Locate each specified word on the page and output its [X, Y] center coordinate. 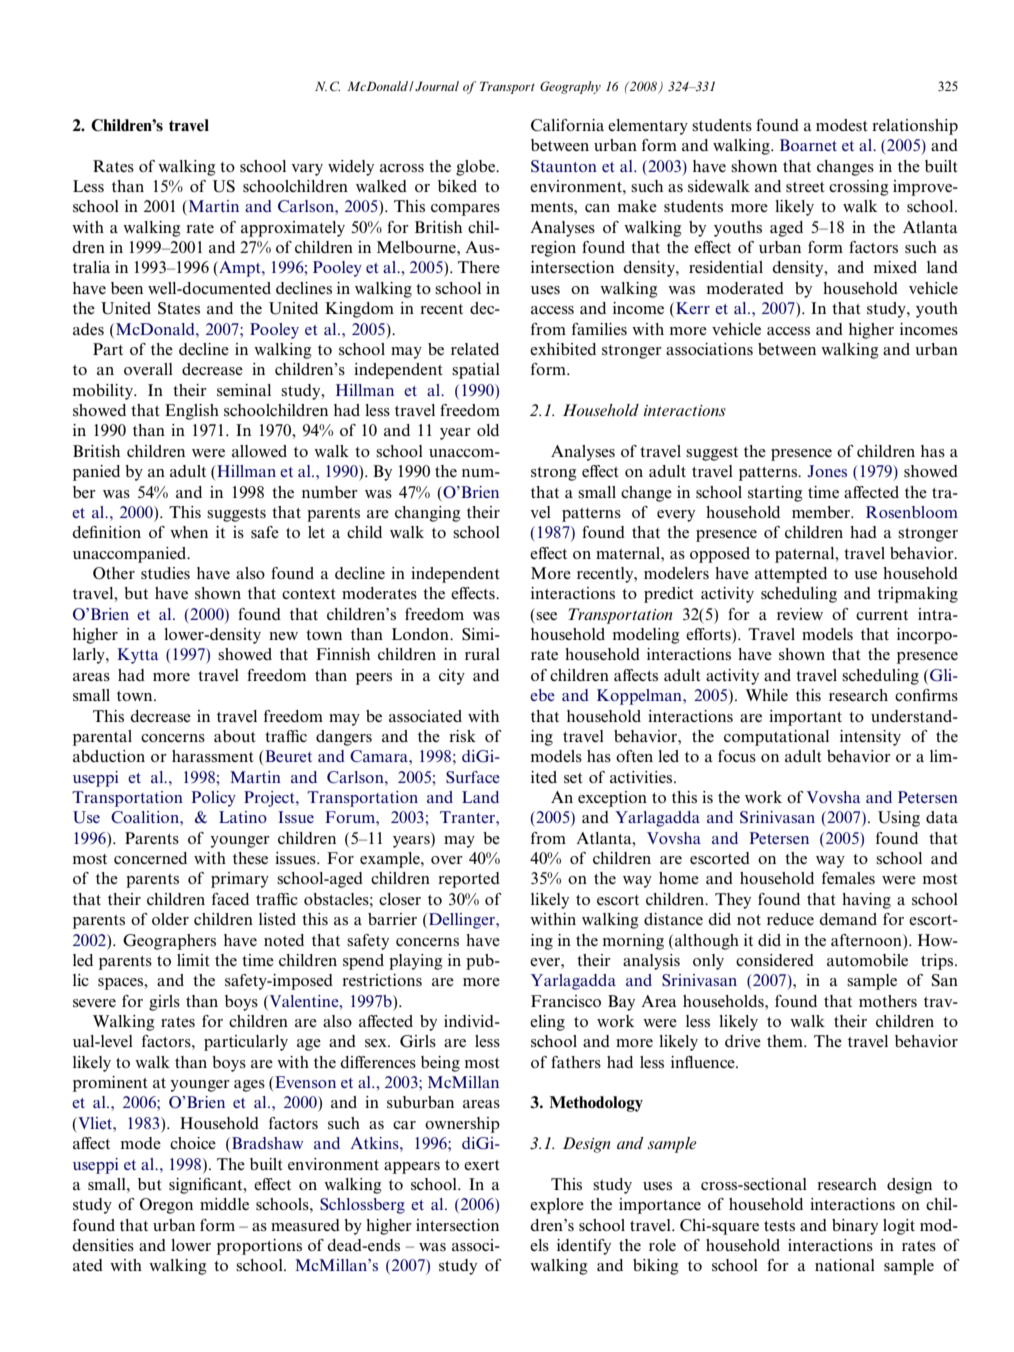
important [805, 718]
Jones [827, 471]
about [235, 736]
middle [224, 1204]
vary [307, 170]
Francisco [566, 1001]
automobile [867, 960]
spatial [476, 371]
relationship [915, 127]
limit [193, 960]
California [567, 125]
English [192, 412]
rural [482, 654]
